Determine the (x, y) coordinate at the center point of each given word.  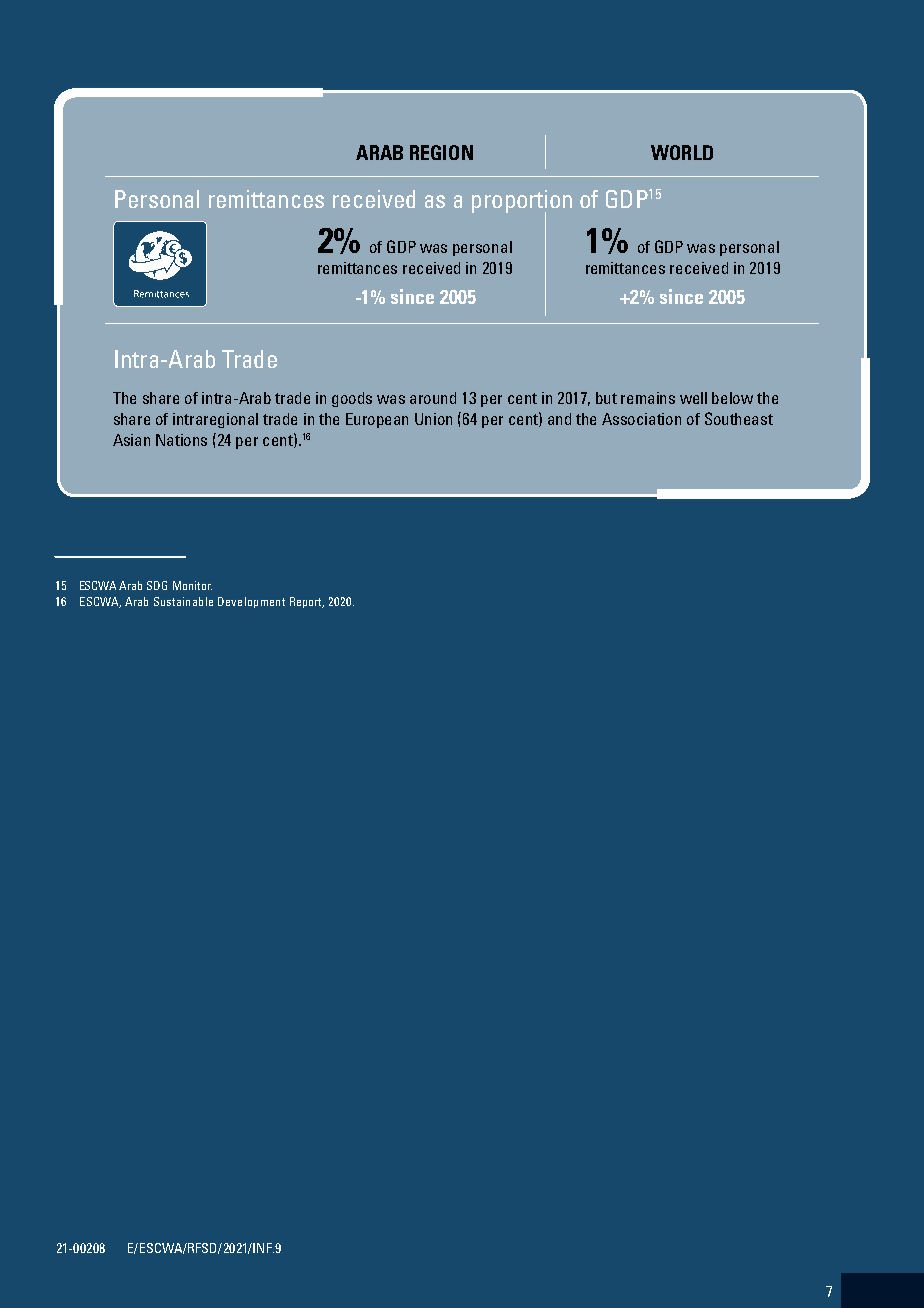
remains (648, 398)
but (606, 398)
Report (307, 602)
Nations (181, 440)
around (433, 398)
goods (352, 399)
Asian (131, 440)
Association (641, 419)
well (693, 398)
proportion (522, 202)
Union (433, 419)
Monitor (192, 585)
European (377, 420)
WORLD (682, 152)
